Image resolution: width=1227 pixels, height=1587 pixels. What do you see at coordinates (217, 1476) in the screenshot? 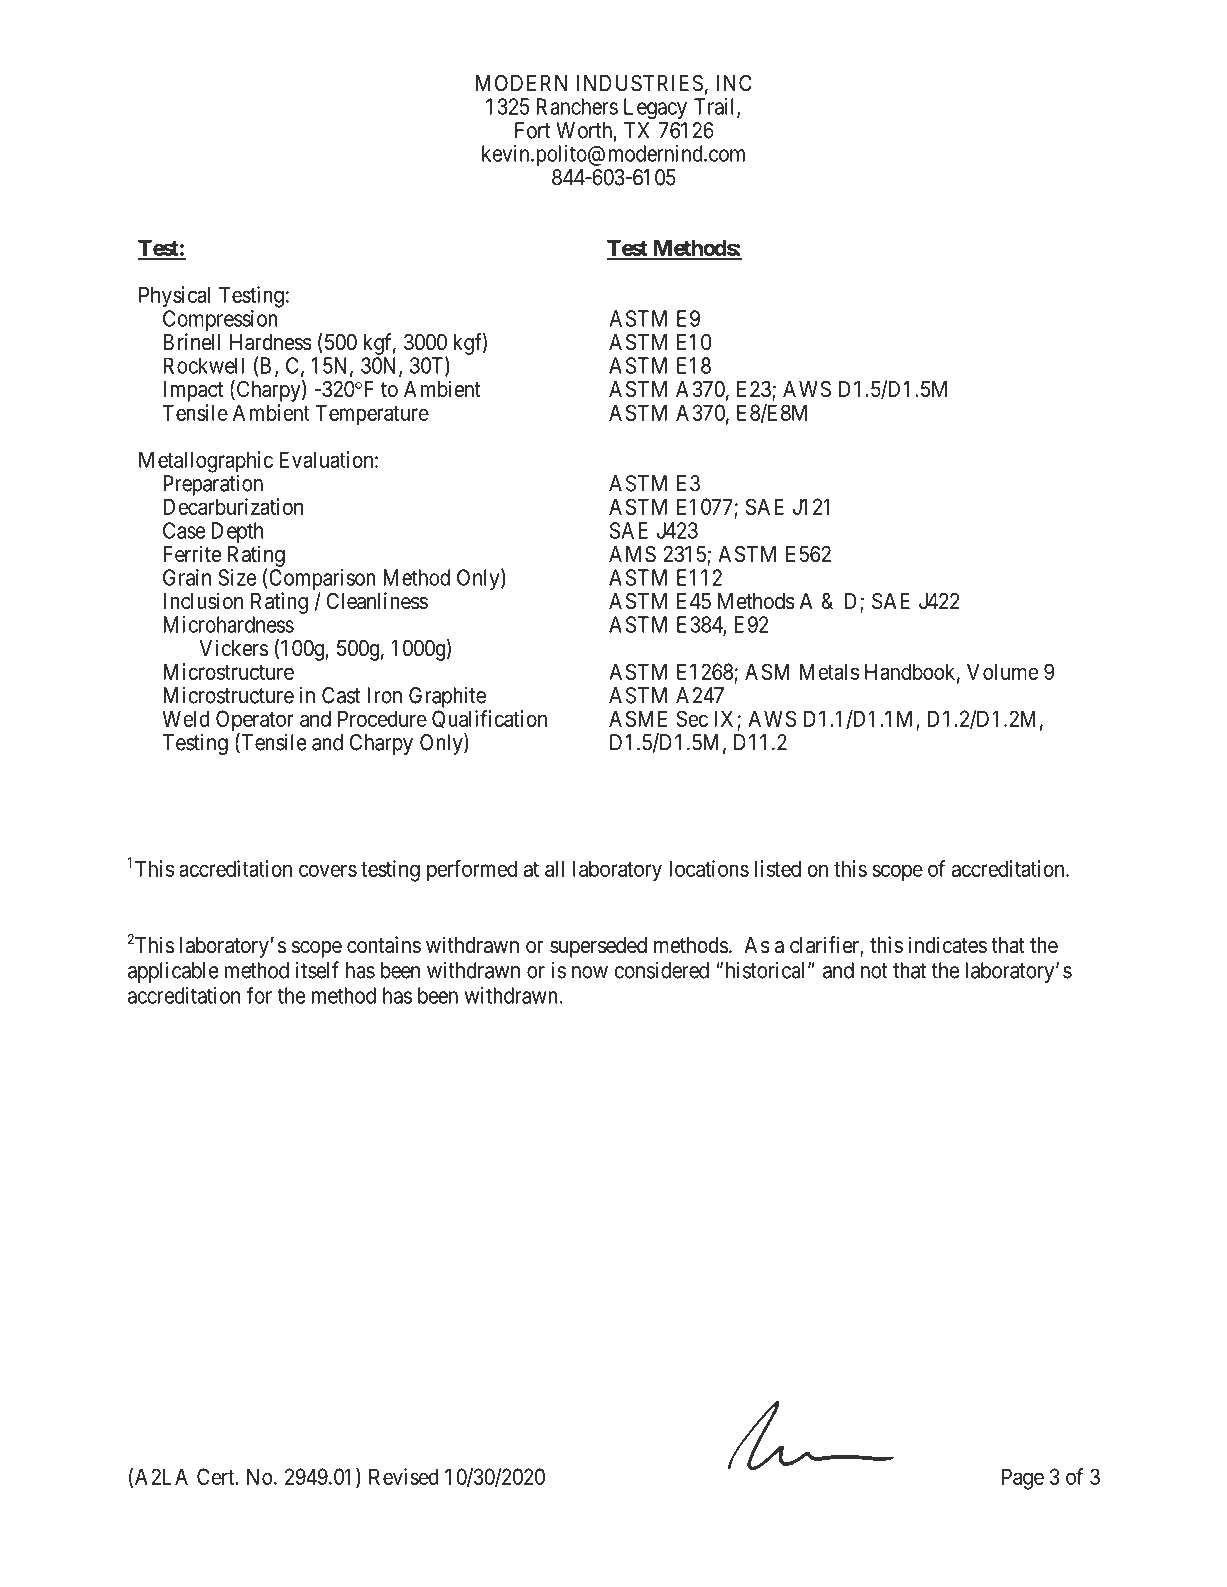
I see `Cert` at bounding box center [217, 1476].
